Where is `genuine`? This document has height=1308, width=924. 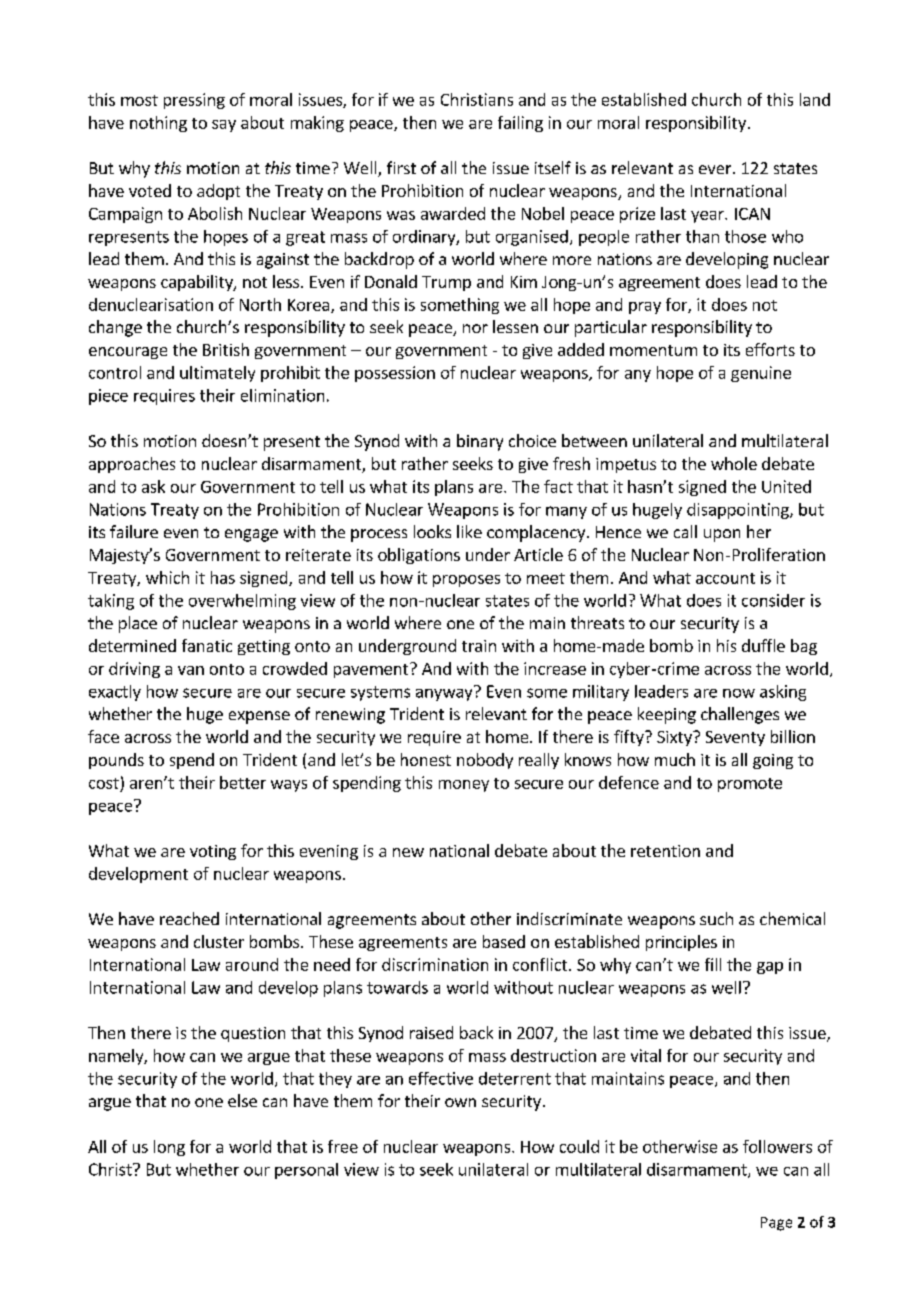 genuine is located at coordinates (761, 374).
